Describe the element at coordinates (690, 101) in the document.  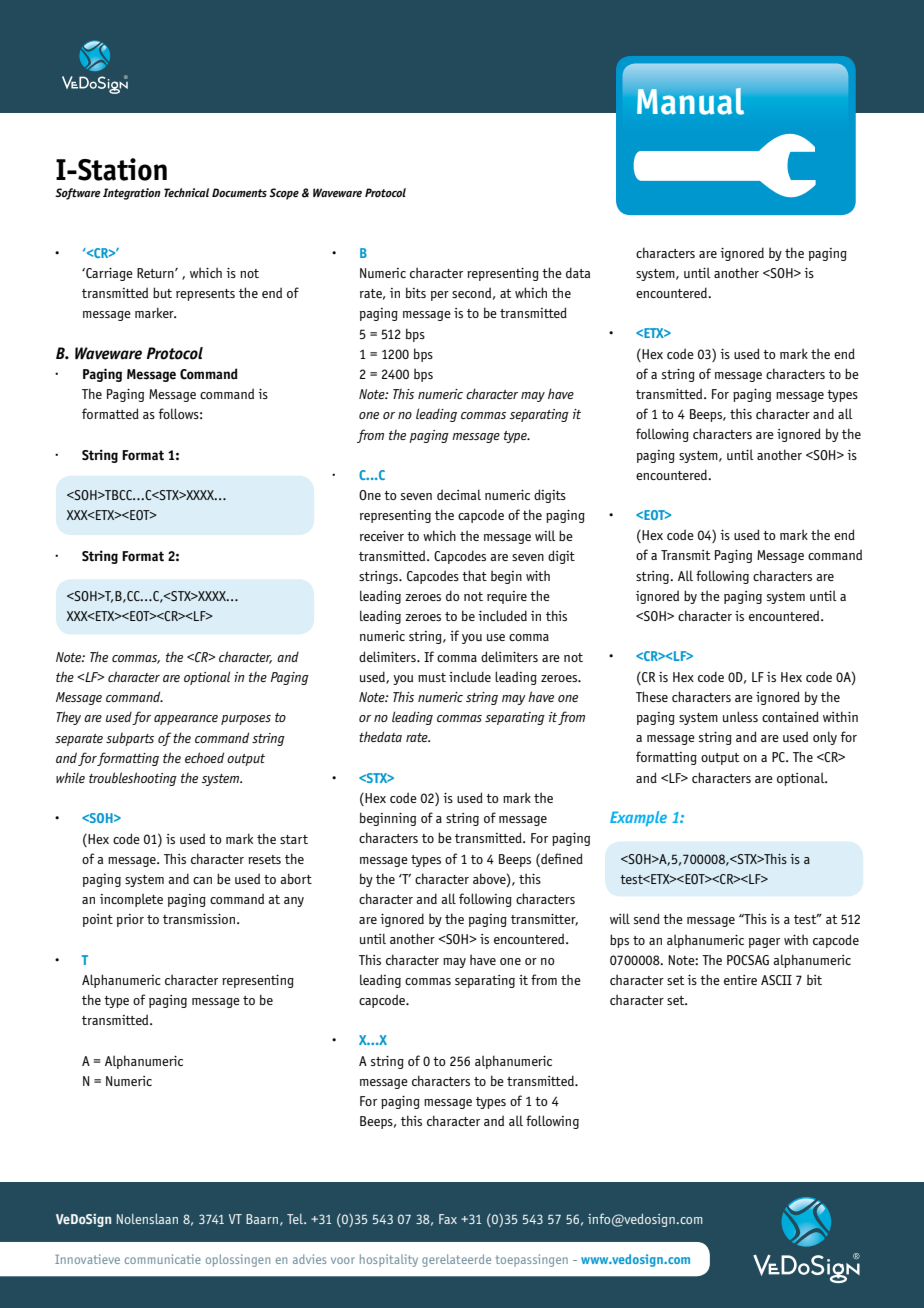
I see `Manual` at that location.
